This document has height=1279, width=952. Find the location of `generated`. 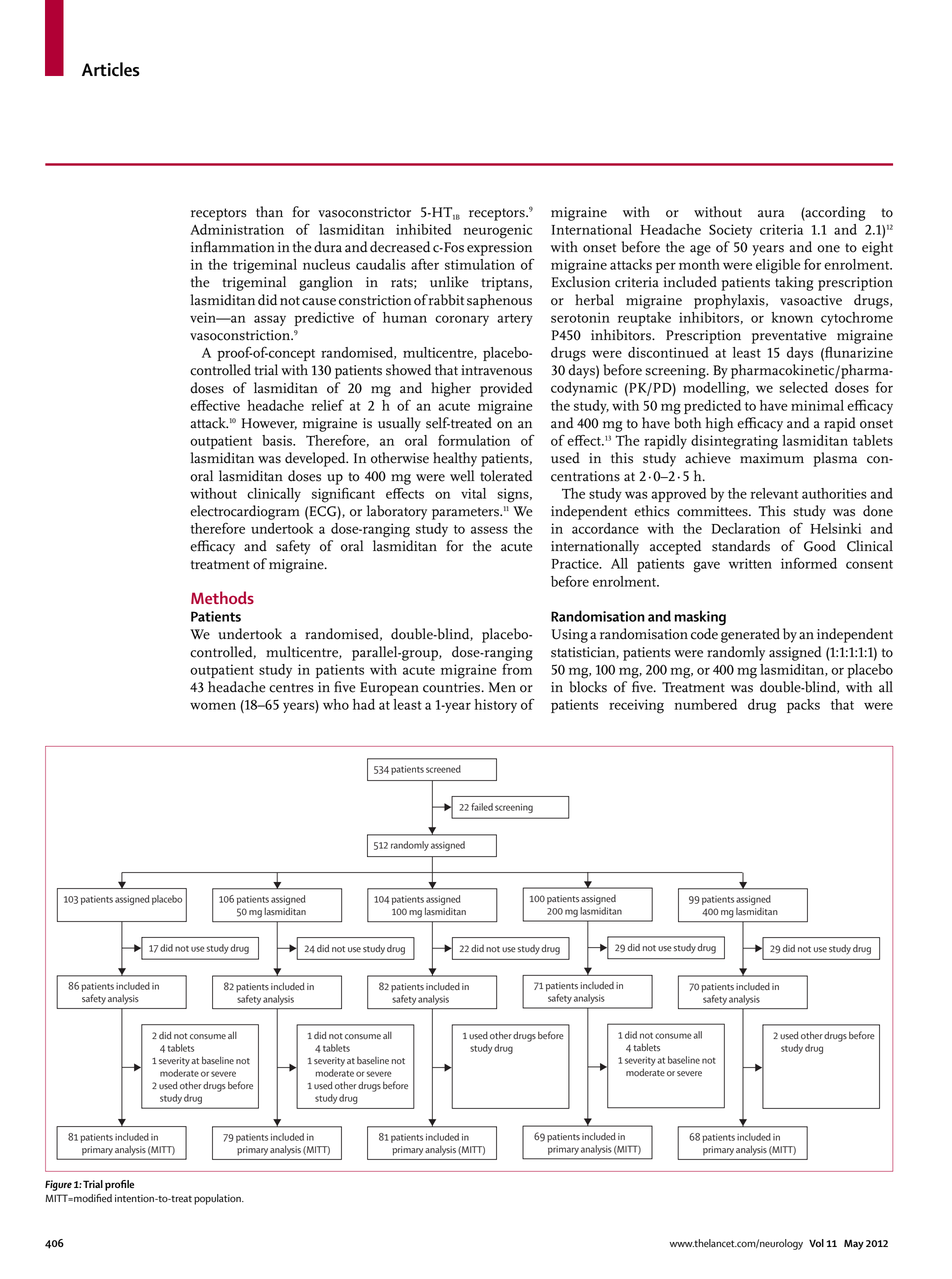

generated is located at coordinates (750, 635).
